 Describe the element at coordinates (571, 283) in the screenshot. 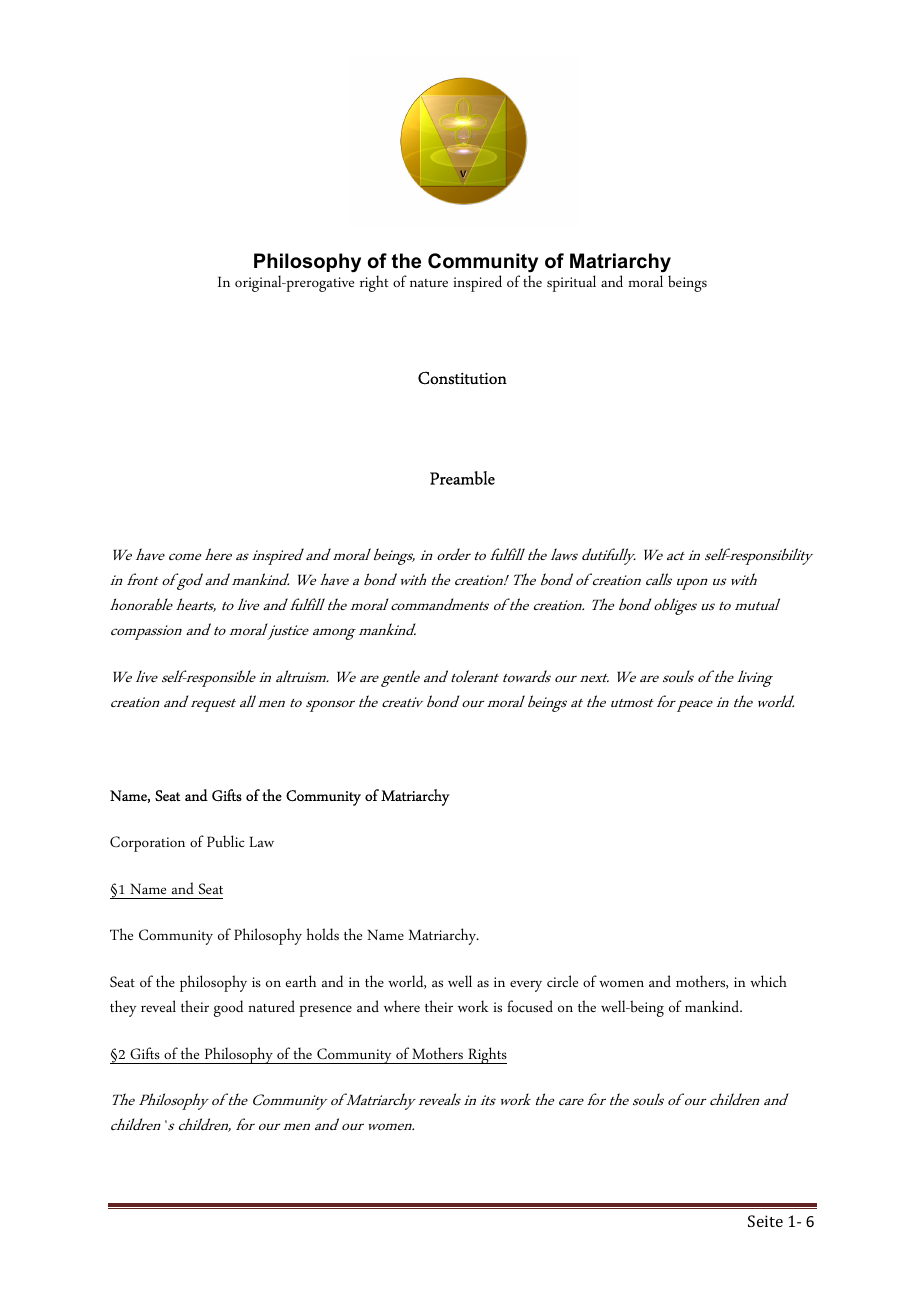

I see `spiritual` at that location.
